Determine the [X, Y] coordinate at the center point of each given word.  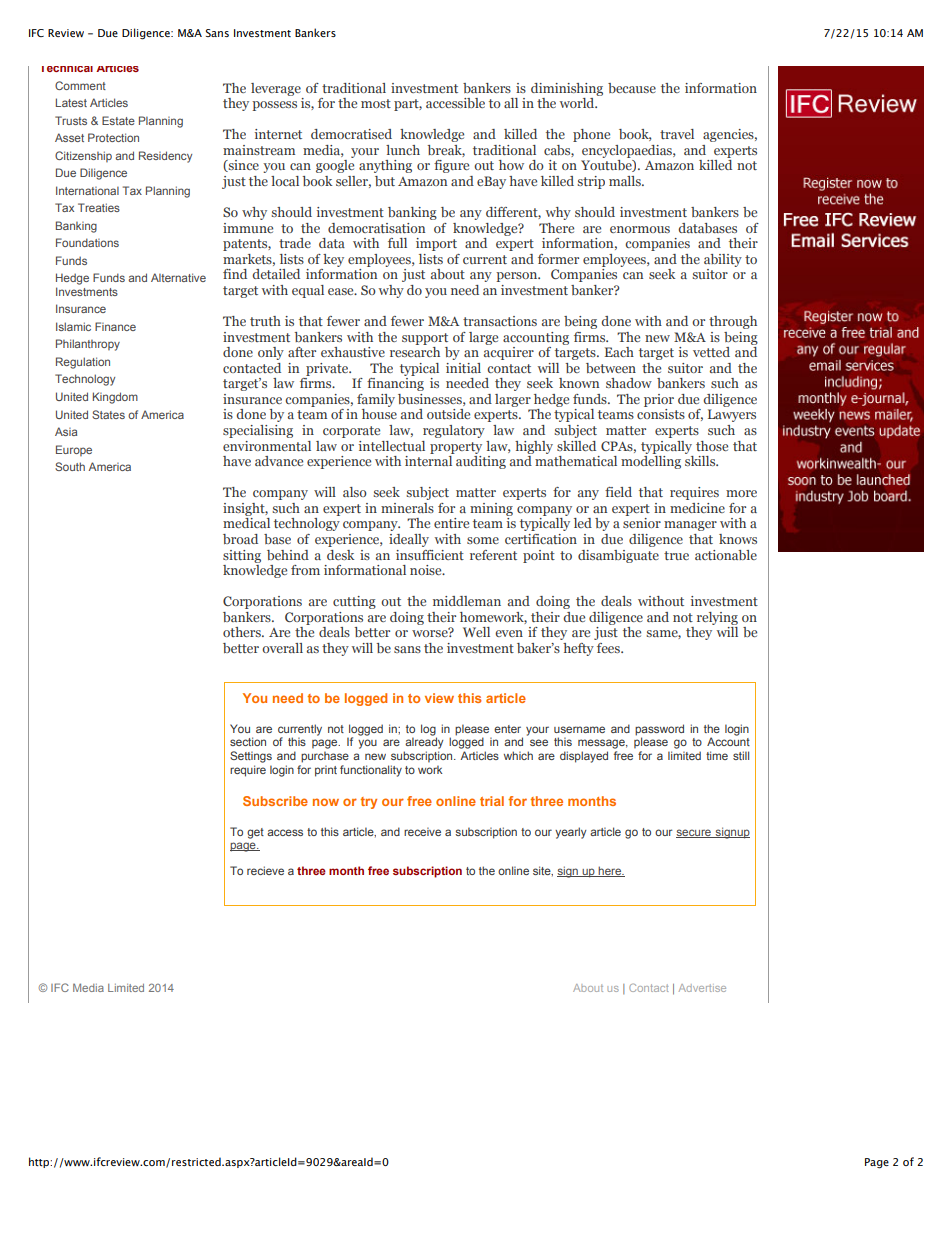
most [376, 103]
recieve [265, 870]
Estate [118, 120]
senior [642, 523]
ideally [409, 540]
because [632, 88]
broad [240, 539]
